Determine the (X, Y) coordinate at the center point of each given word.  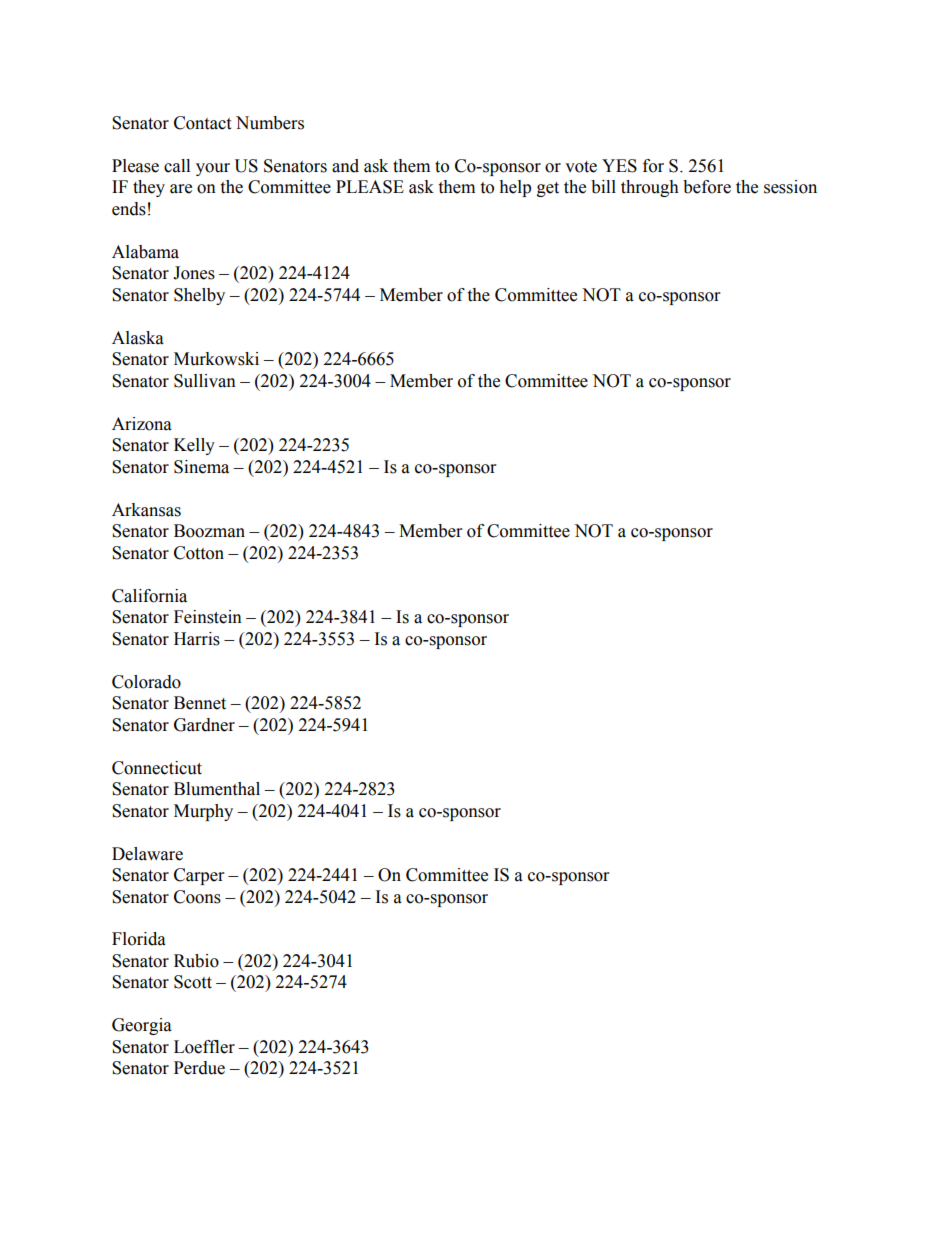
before (707, 187)
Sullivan (205, 381)
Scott (193, 982)
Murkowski (216, 359)
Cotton (199, 553)
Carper (199, 876)
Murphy (203, 812)
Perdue (199, 1068)
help (515, 188)
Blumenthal (217, 789)
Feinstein (208, 617)
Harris (197, 639)
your (213, 169)
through (650, 188)
